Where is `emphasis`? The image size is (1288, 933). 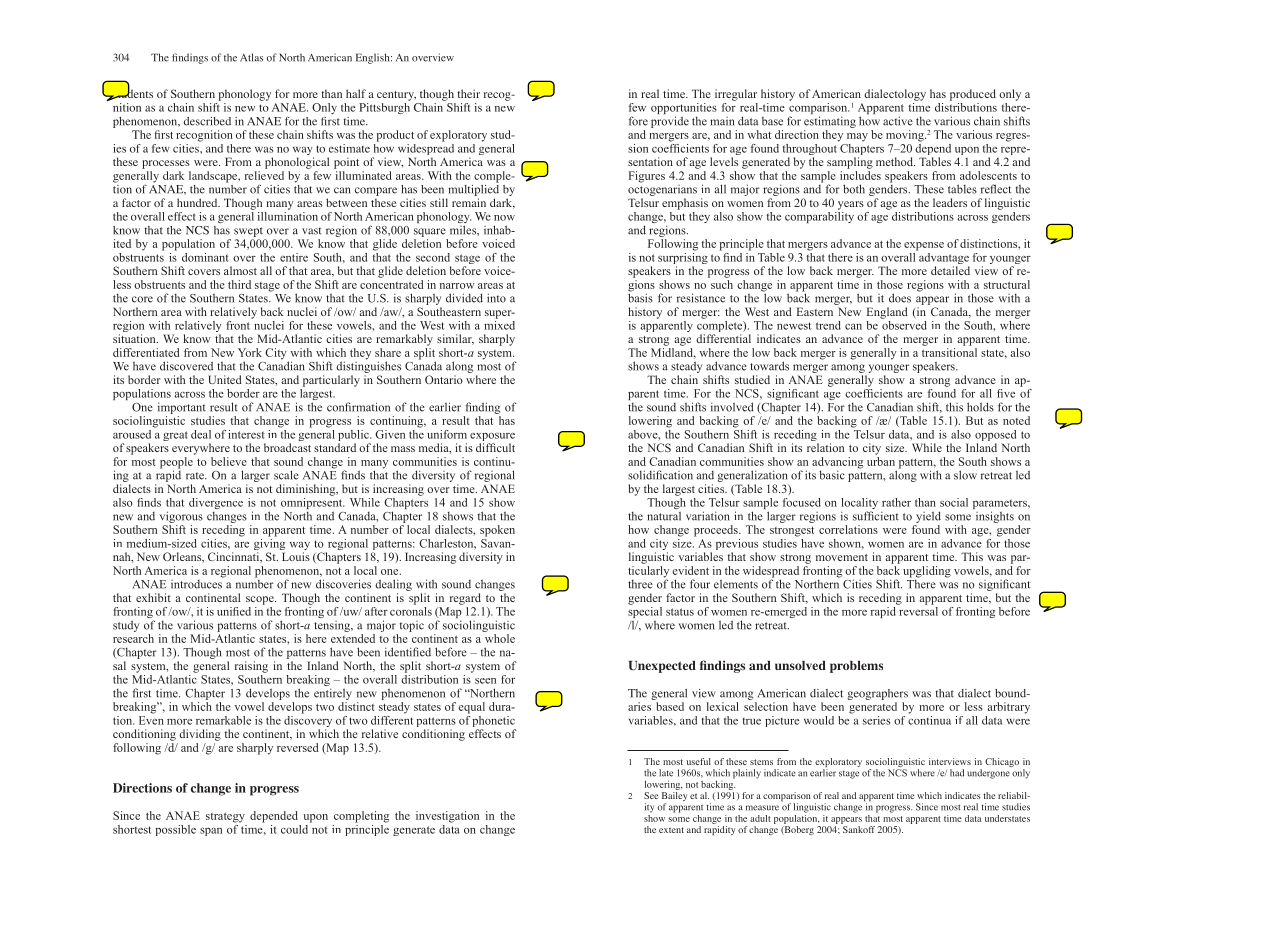 emphasis is located at coordinates (685, 204).
